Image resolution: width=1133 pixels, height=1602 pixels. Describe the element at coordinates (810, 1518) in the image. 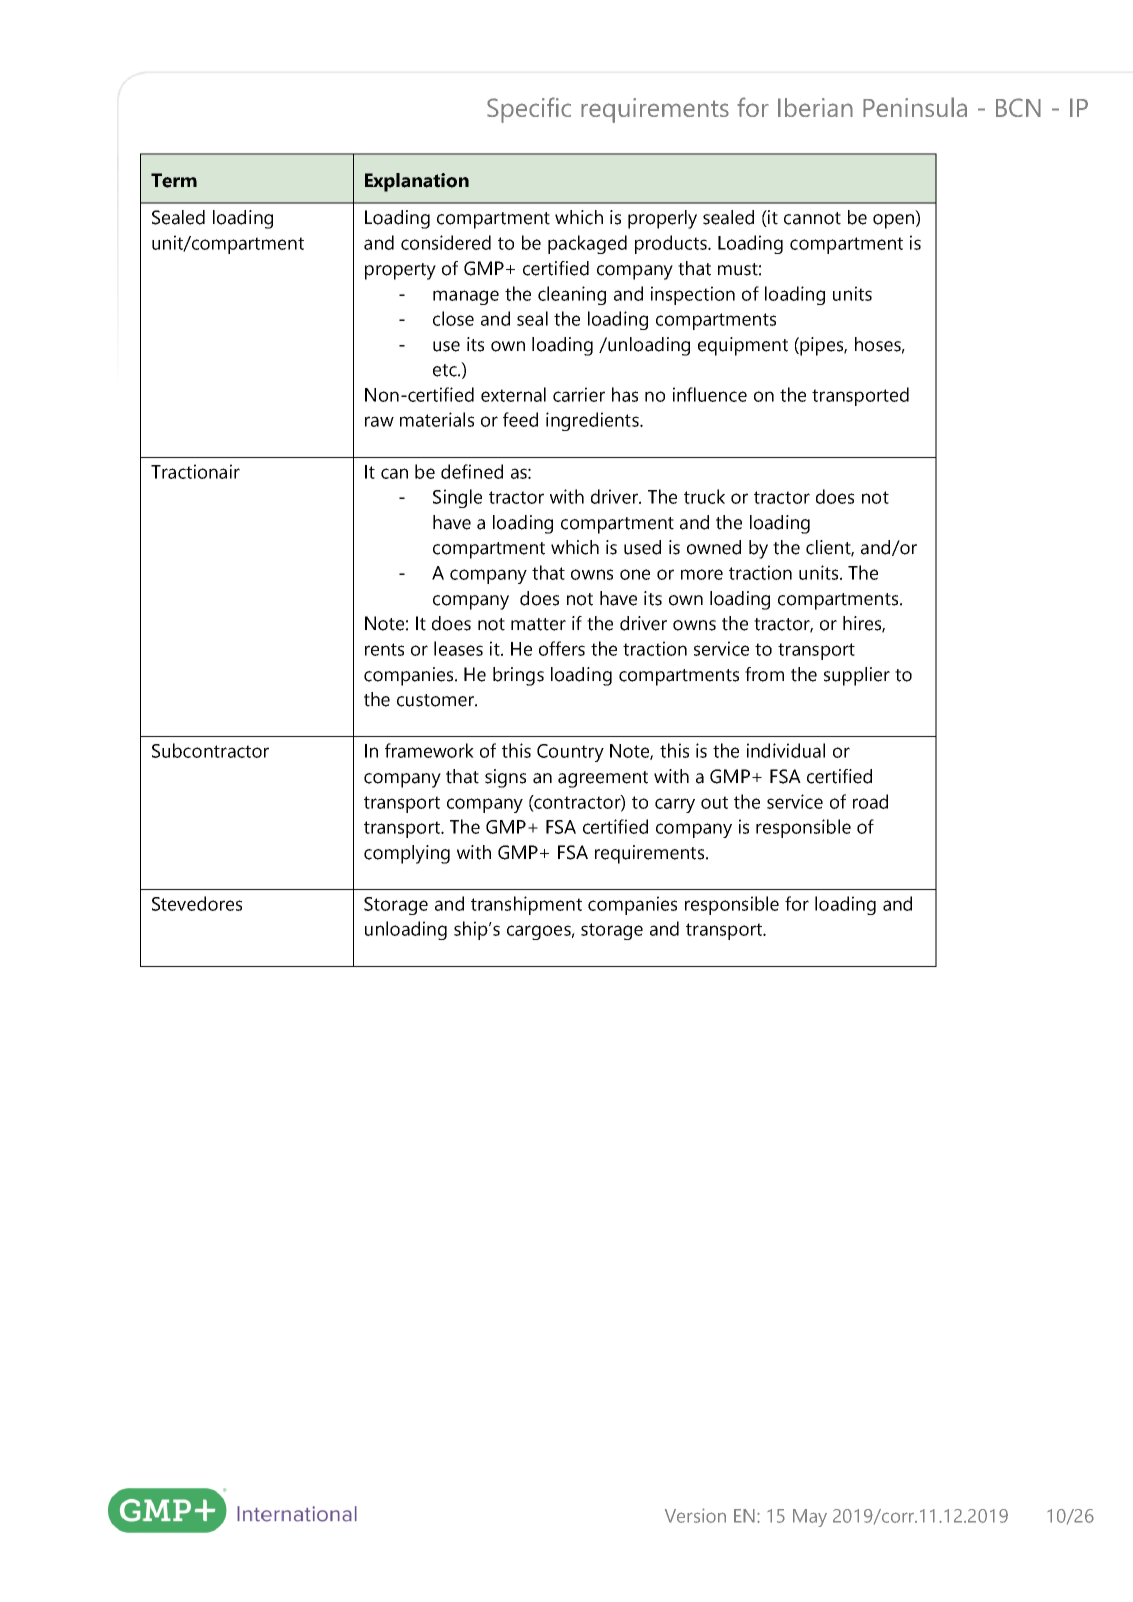

I see `May` at that location.
